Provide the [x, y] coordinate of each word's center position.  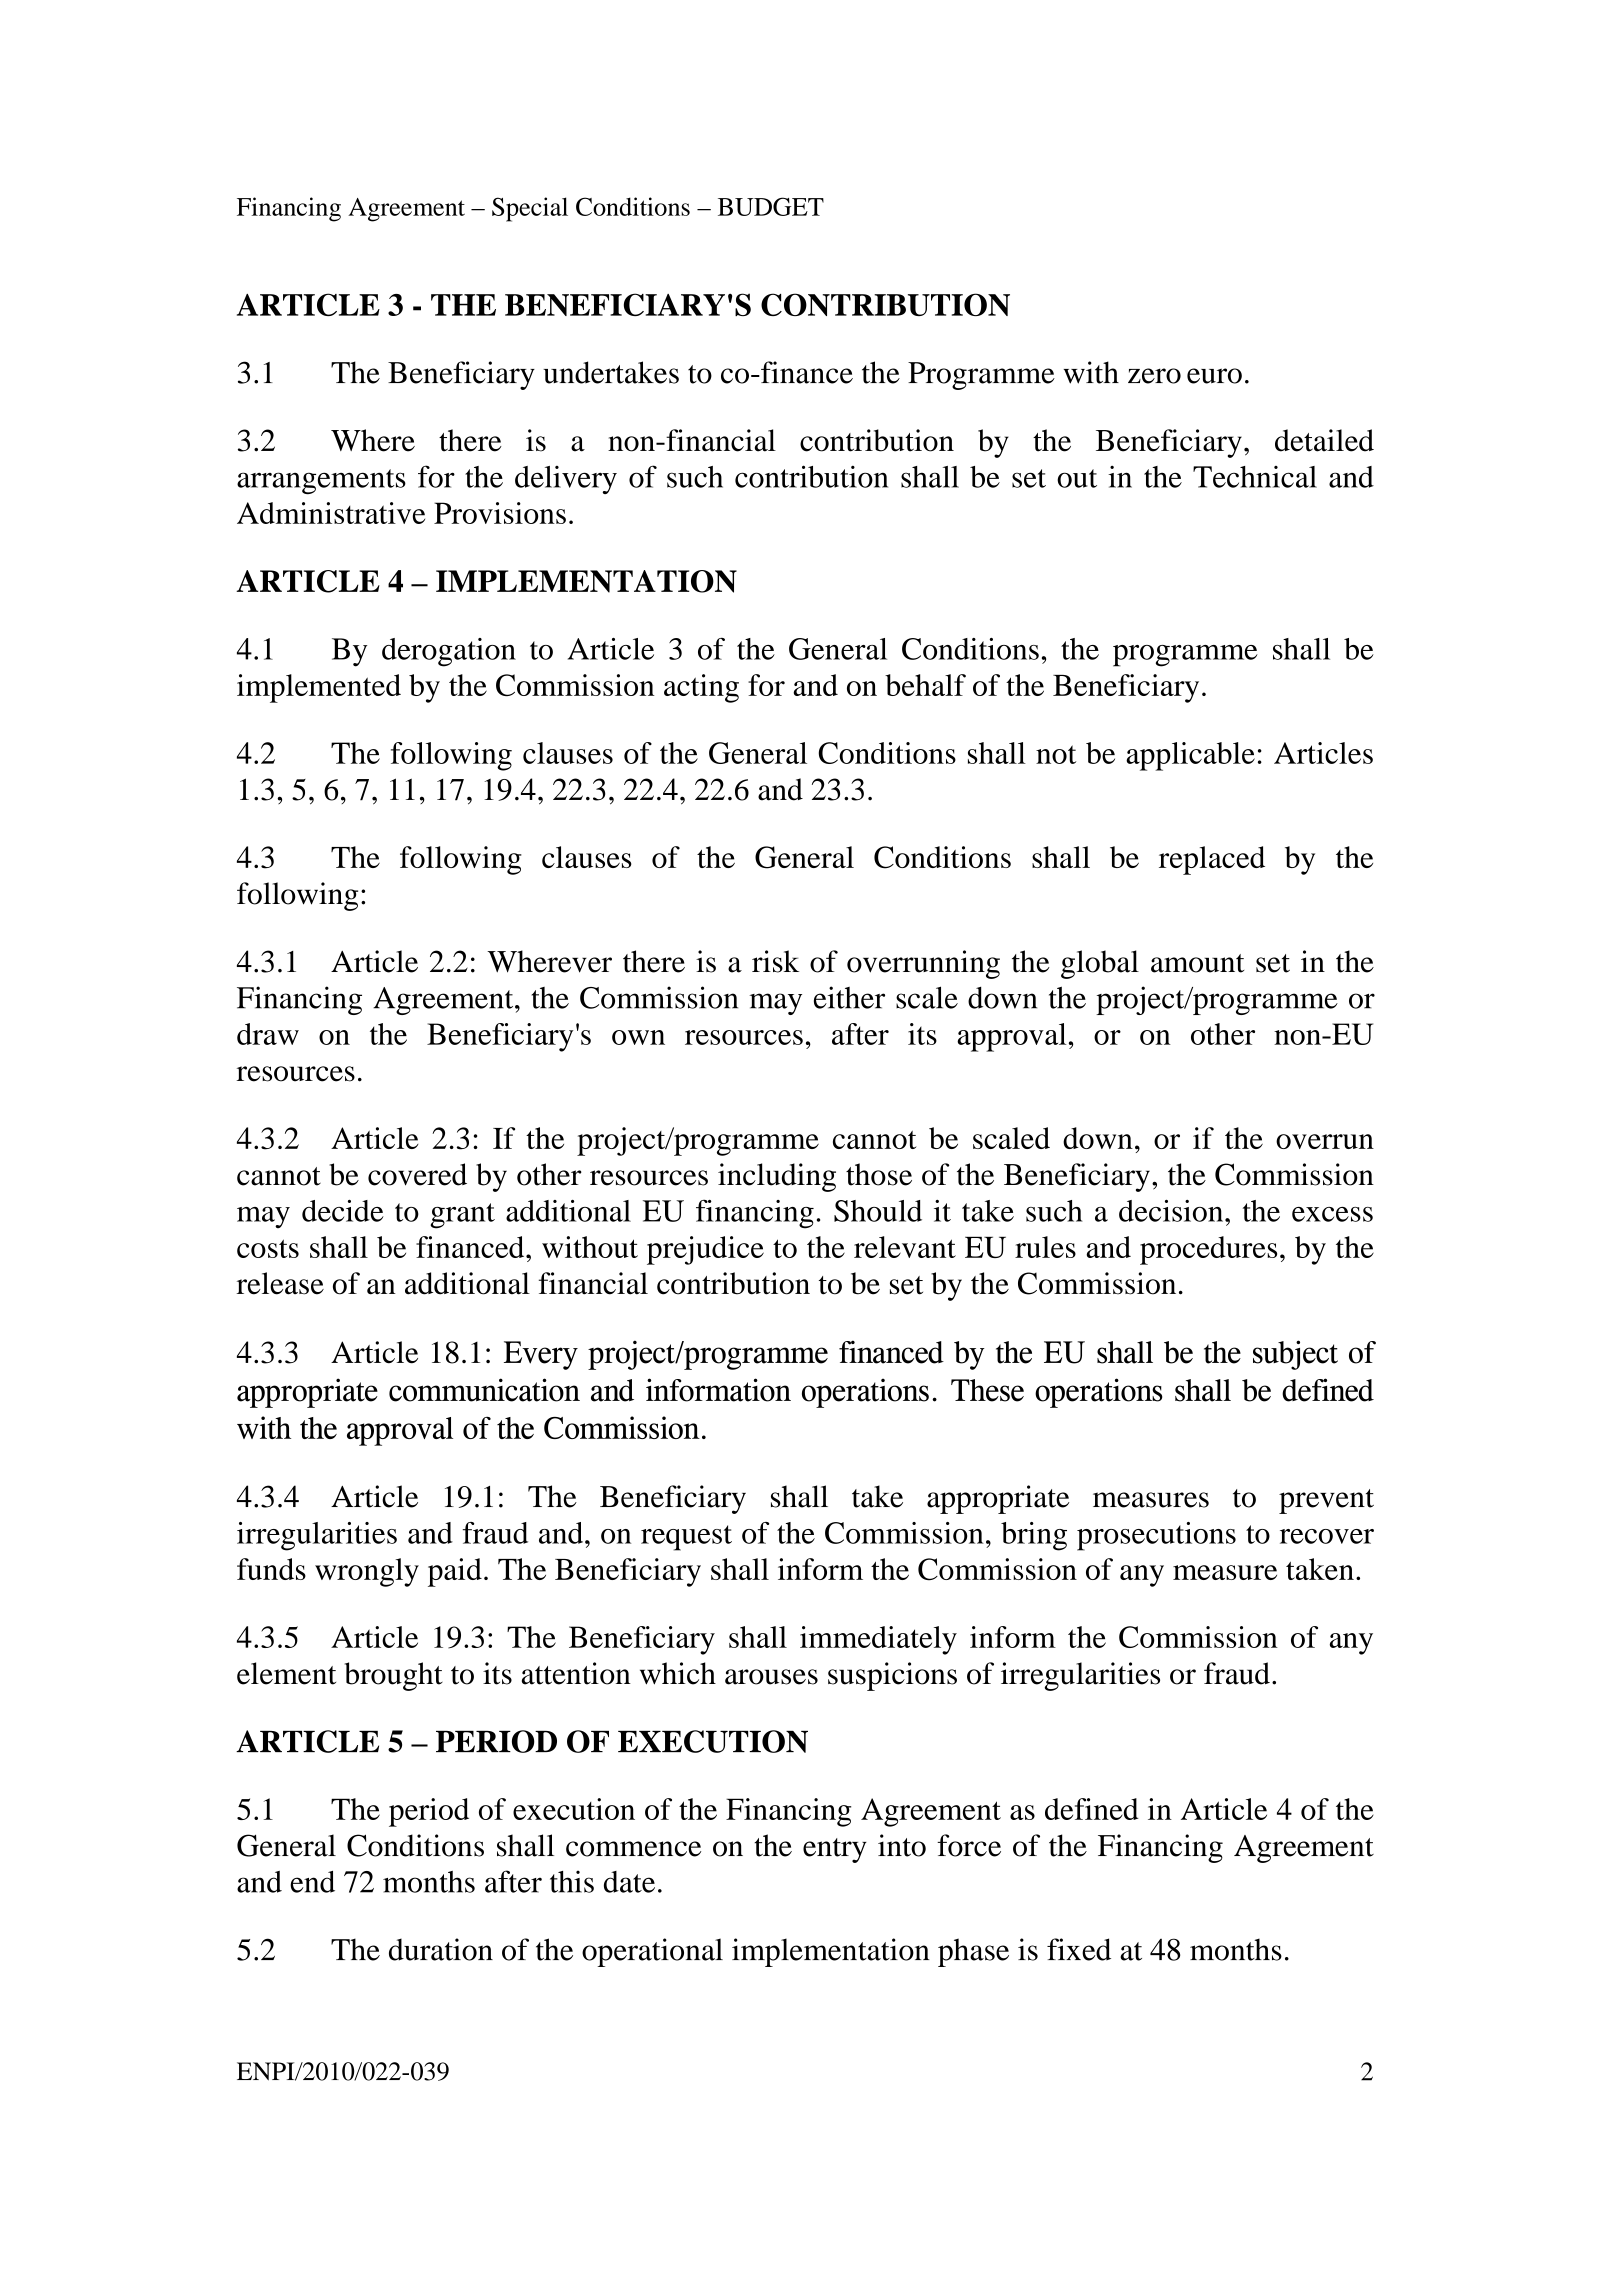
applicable [1190, 756]
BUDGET [771, 206]
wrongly [367, 1572]
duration [441, 1949]
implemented [319, 688]
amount [1197, 963]
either [849, 997]
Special [530, 209]
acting [701, 688]
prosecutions [1156, 1536]
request [686, 1538]
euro [1214, 376]
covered [417, 1174]
